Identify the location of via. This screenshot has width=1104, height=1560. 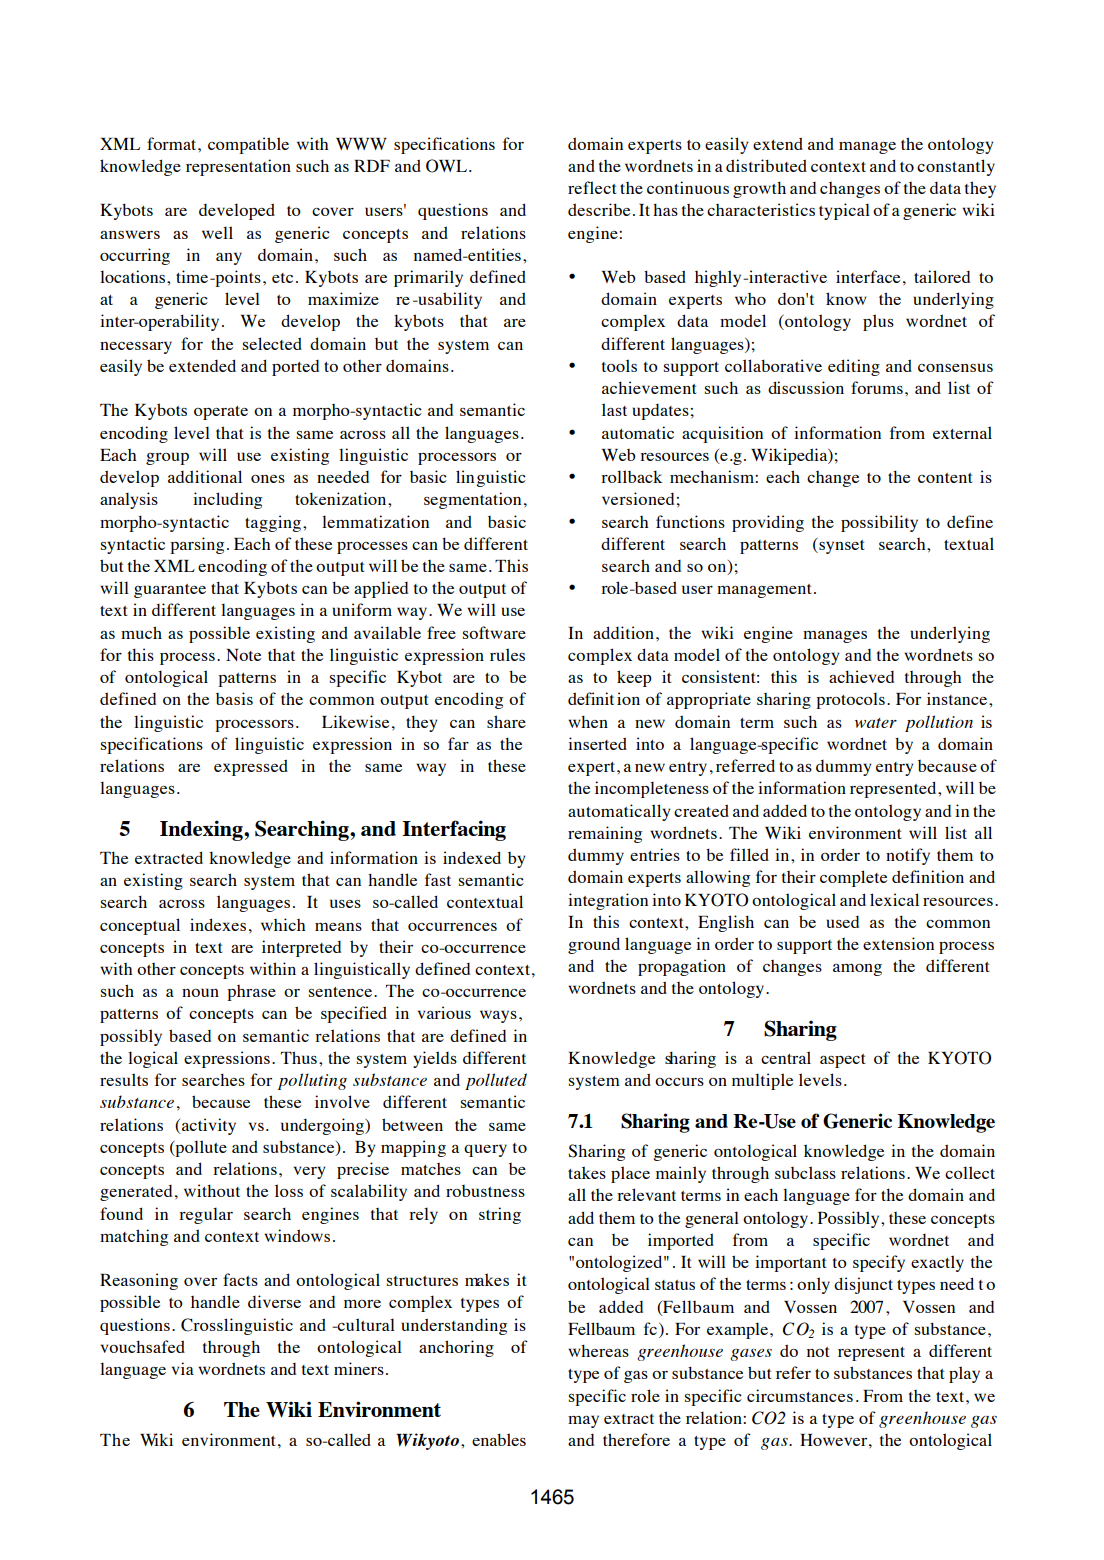
(183, 1368).
